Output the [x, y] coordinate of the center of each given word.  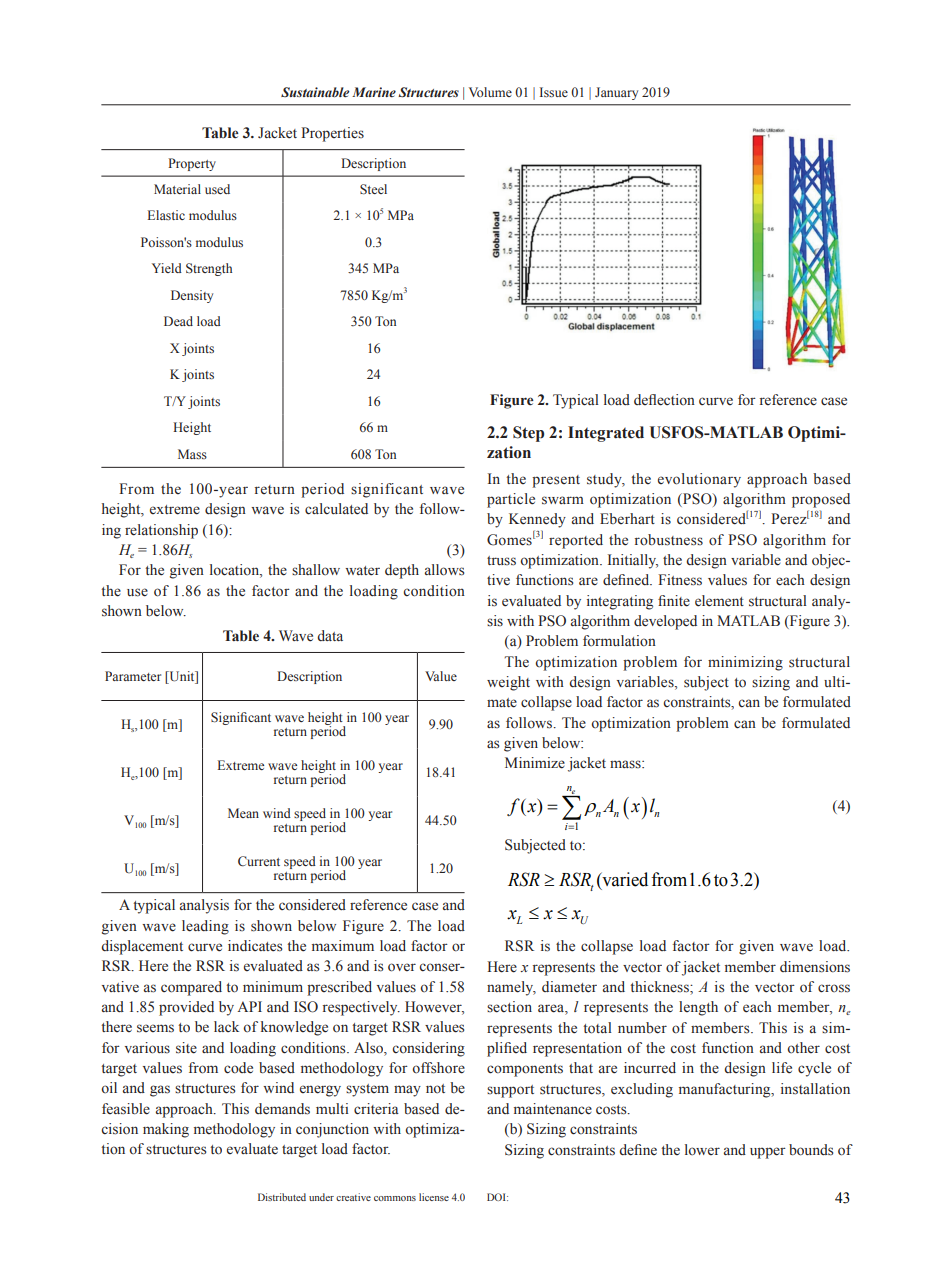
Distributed [282, 1197]
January [616, 93]
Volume [490, 92]
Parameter [133, 676]
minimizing [745, 663]
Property [192, 164]
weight [508, 683]
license [434, 1197]
